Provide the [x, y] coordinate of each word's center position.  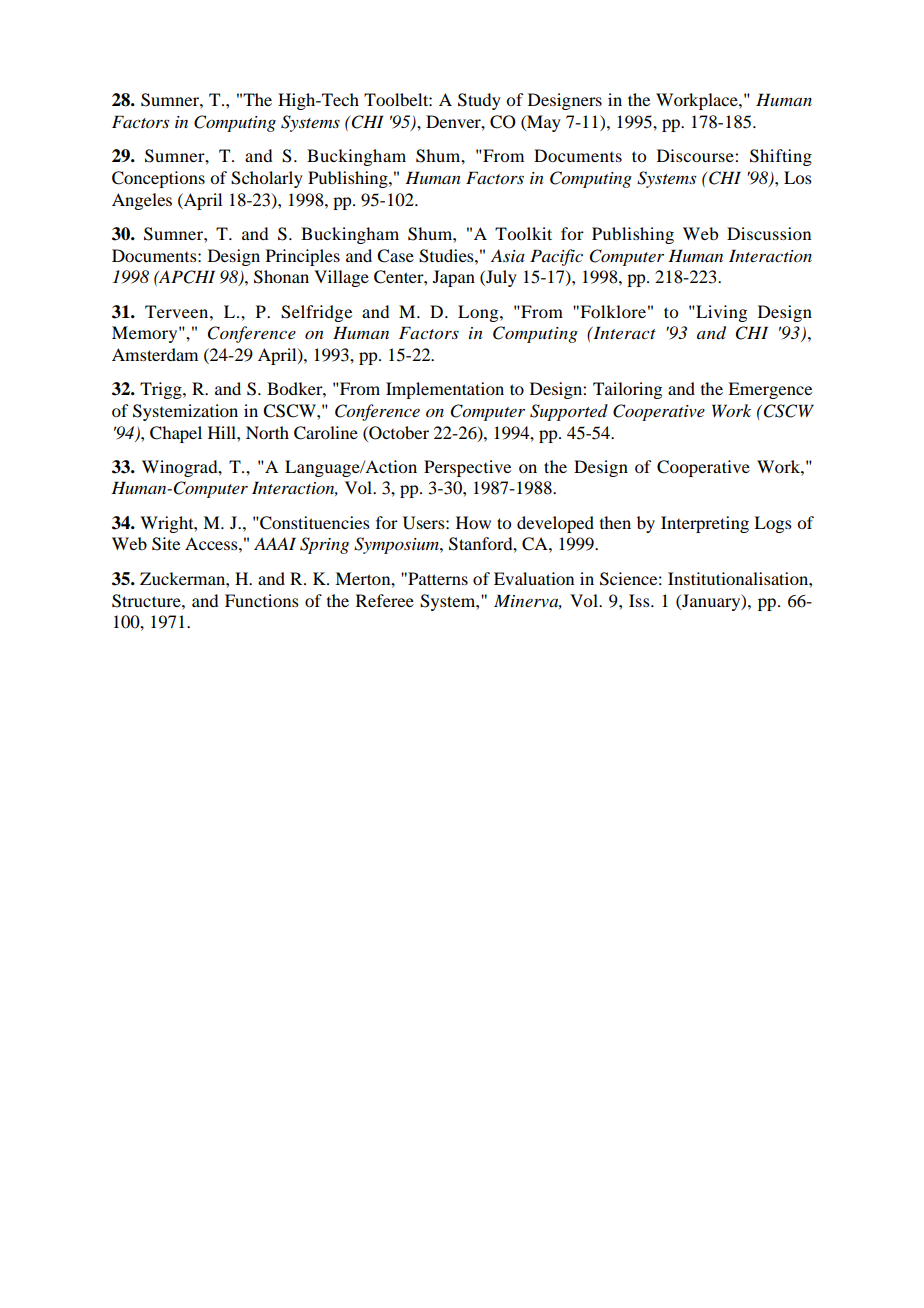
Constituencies [314, 523]
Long [479, 313]
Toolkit [523, 233]
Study [479, 101]
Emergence [770, 390]
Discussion [769, 233]
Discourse [696, 155]
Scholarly [267, 179]
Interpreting [705, 524]
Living [720, 313]
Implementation [445, 390]
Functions [262, 600]
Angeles [142, 201]
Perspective [467, 468]
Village [341, 278]
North [267, 432]
